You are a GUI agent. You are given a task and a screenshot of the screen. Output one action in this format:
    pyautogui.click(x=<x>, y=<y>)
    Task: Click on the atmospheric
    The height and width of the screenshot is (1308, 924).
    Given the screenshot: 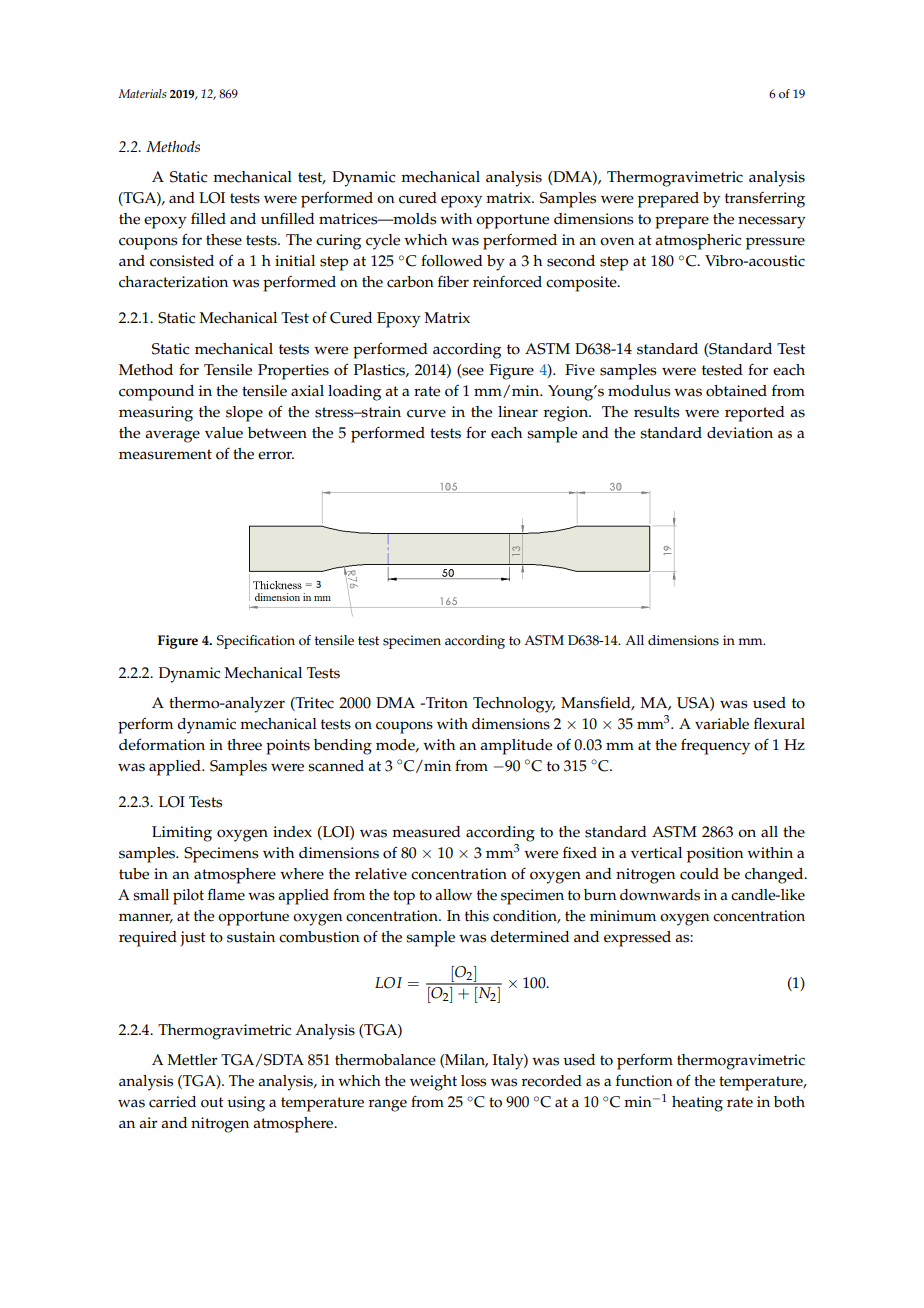 What is the action you would take?
    pyautogui.click(x=698, y=242)
